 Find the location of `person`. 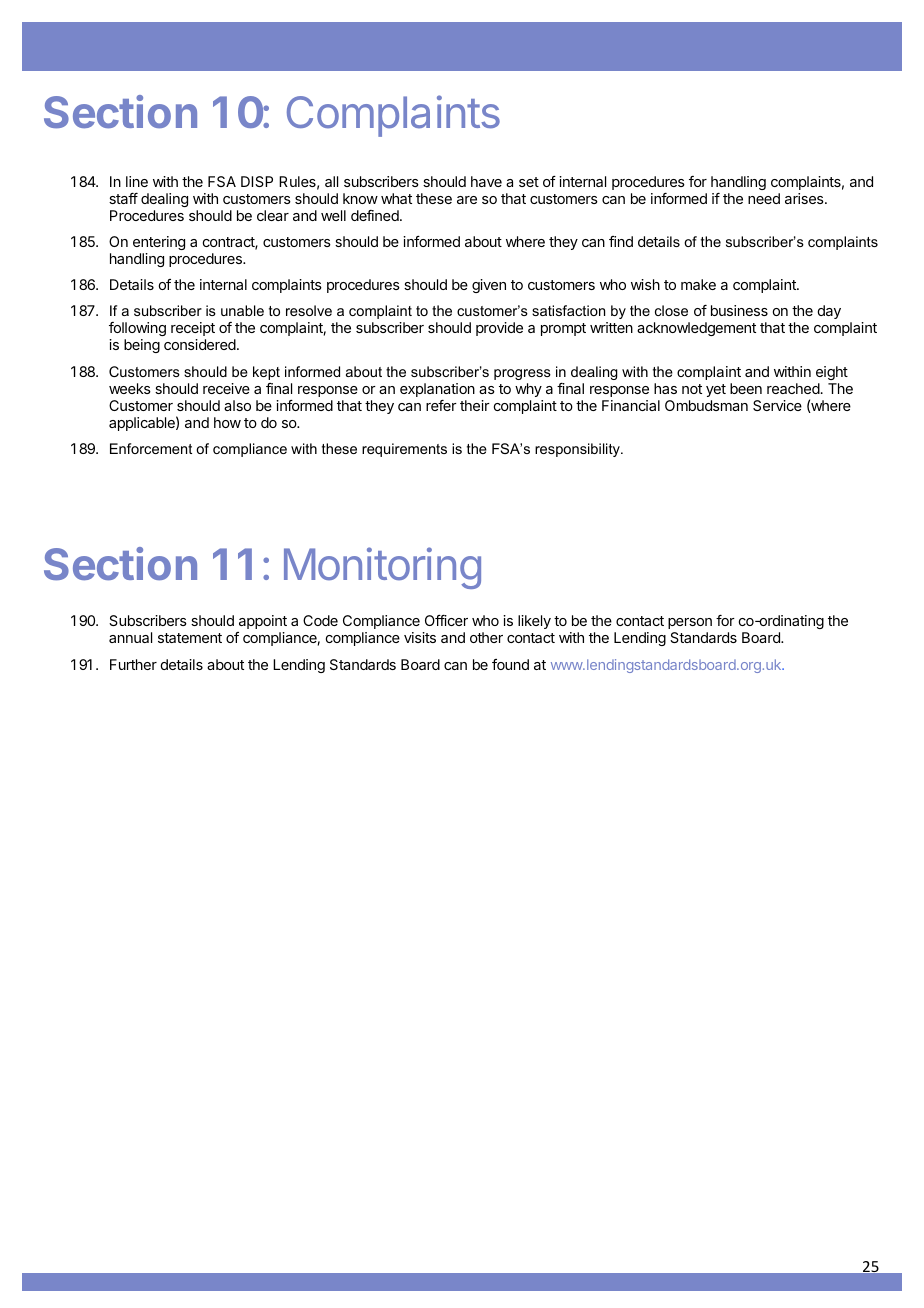

person is located at coordinates (690, 623).
